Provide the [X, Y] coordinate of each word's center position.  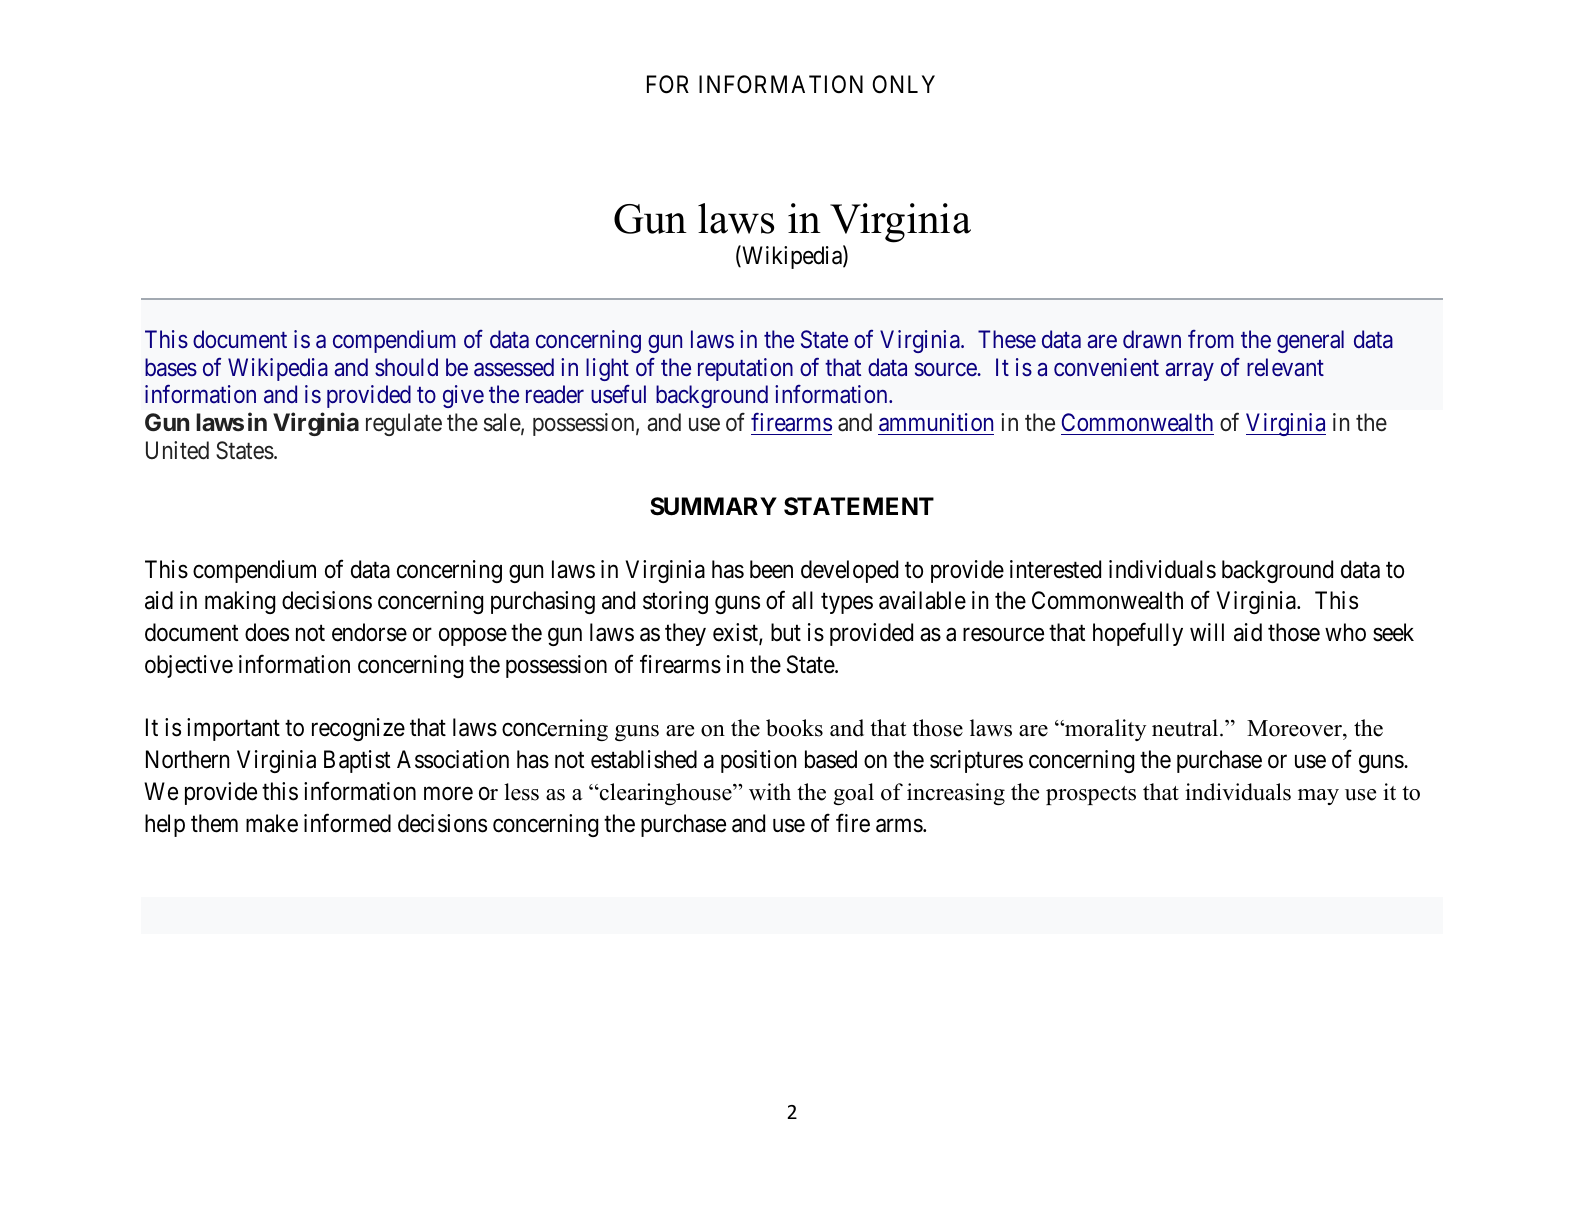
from [1211, 339]
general [1310, 341]
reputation [745, 369]
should [406, 367]
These [1007, 339]
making [240, 602]
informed [347, 823]
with [770, 792]
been [771, 569]
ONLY [903, 84]
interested [1055, 569]
